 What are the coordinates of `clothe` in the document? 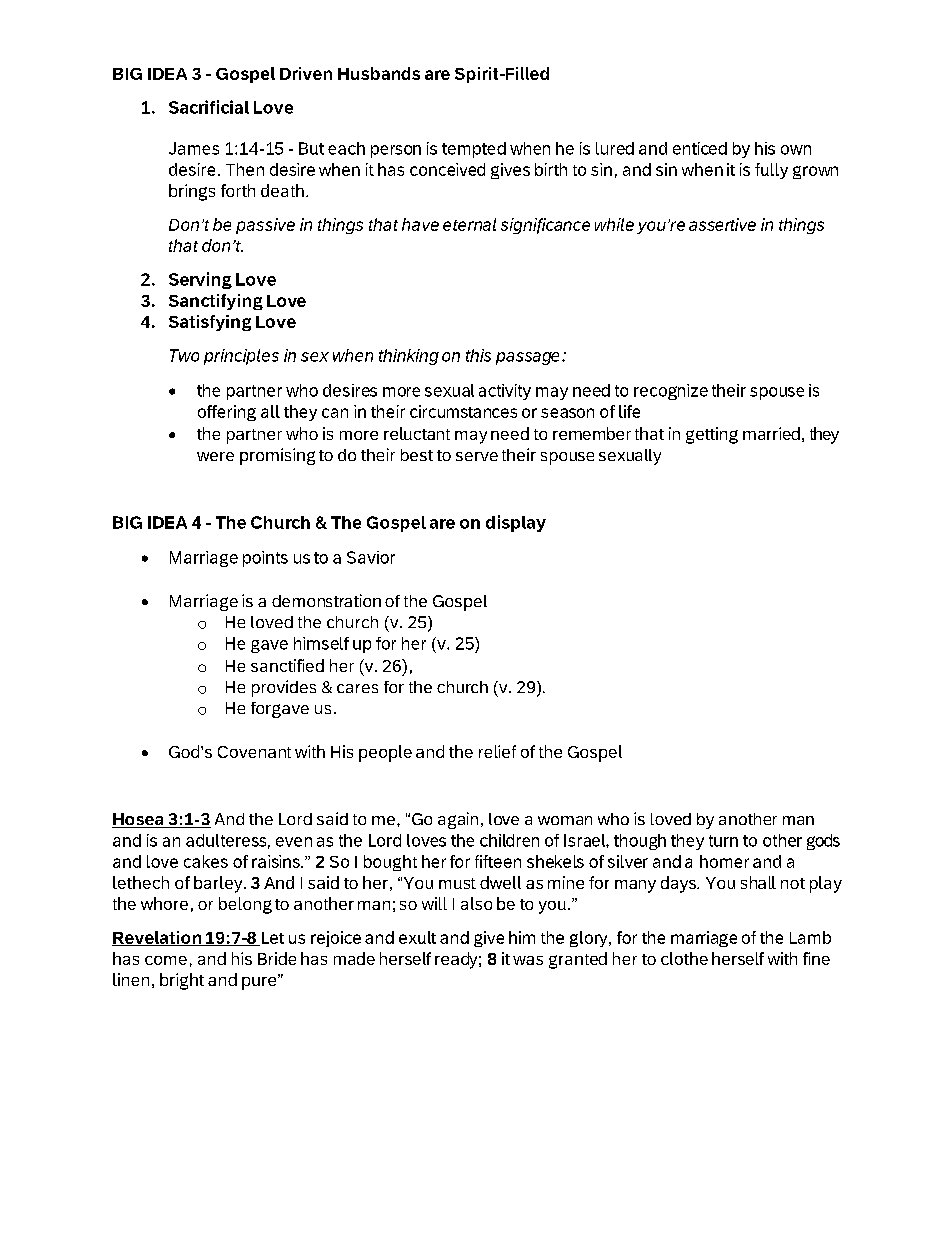 It's located at (684, 958).
